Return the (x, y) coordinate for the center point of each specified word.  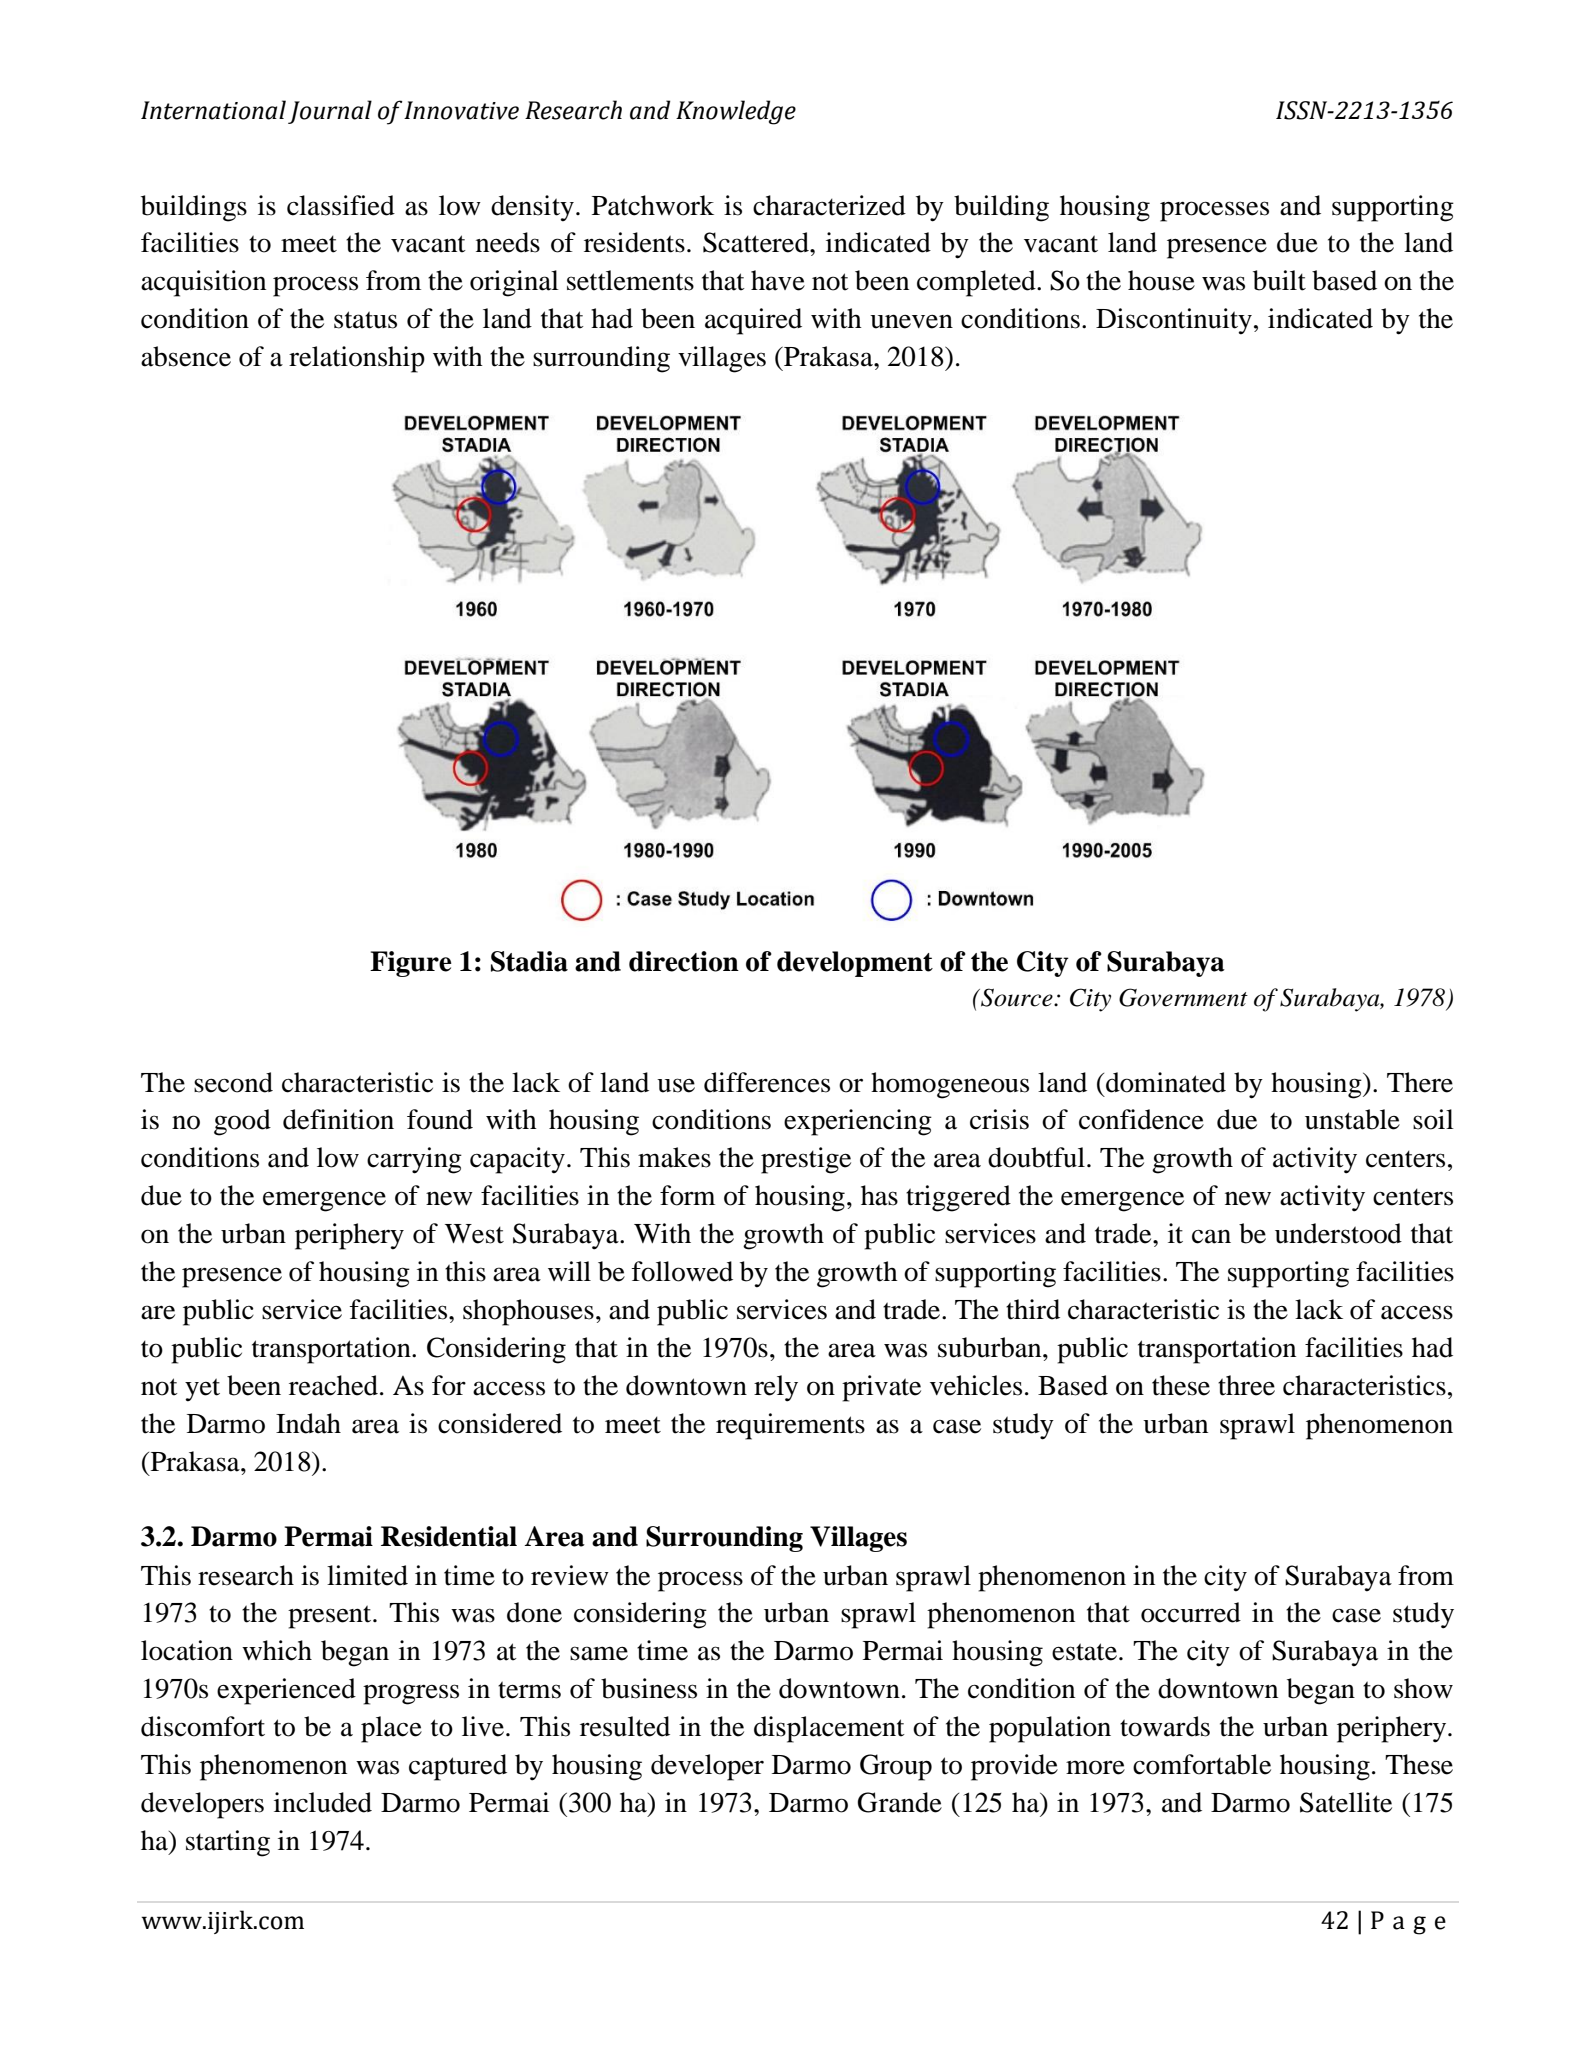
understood (1338, 1233)
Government (1183, 997)
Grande (900, 1802)
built (1279, 280)
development (855, 964)
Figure (411, 964)
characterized (829, 205)
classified (341, 205)
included (323, 1802)
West (474, 1234)
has (879, 1195)
